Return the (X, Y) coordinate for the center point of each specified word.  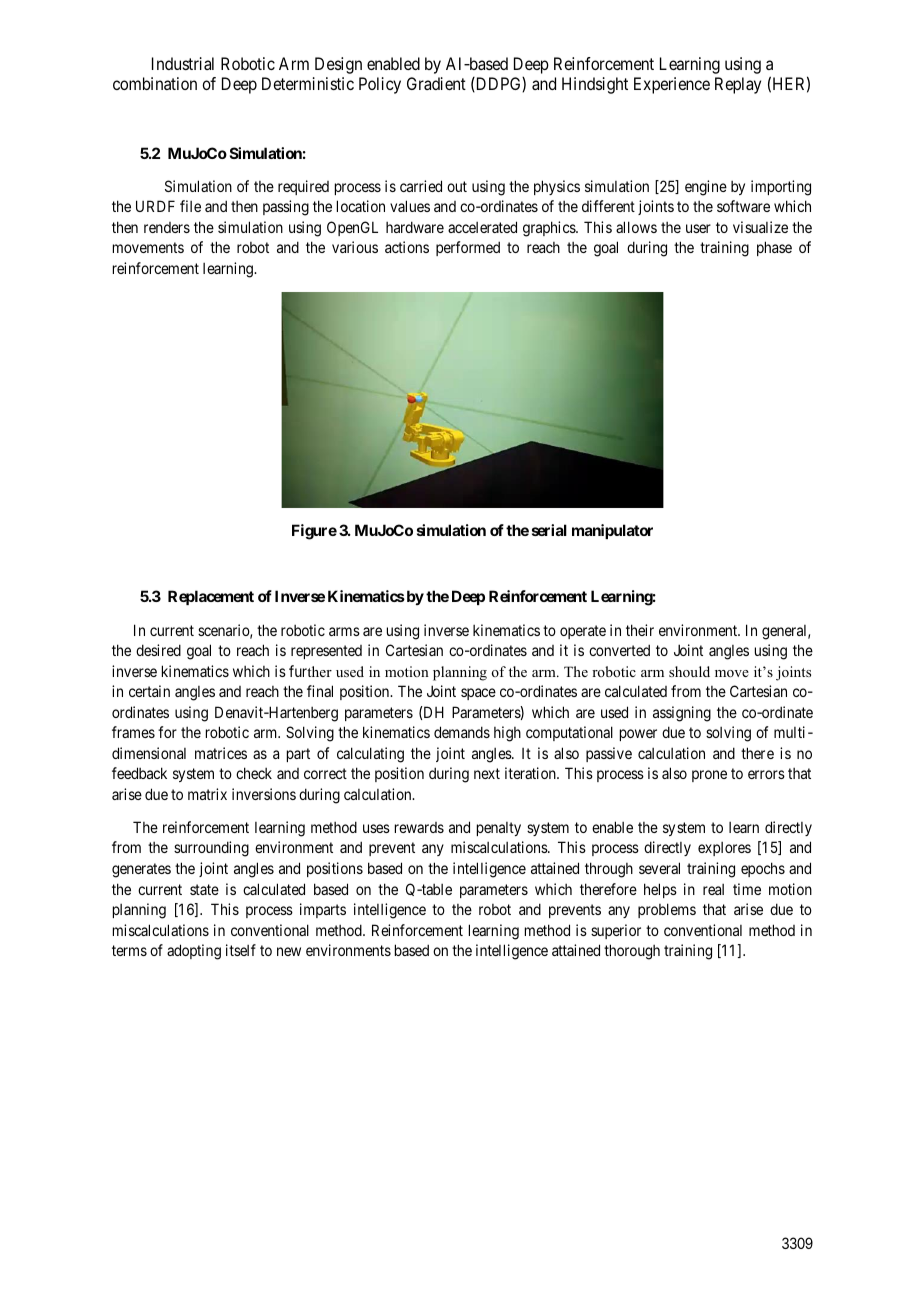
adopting (194, 952)
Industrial (183, 63)
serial (549, 530)
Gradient (436, 83)
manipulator (612, 531)
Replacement (211, 597)
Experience (672, 85)
